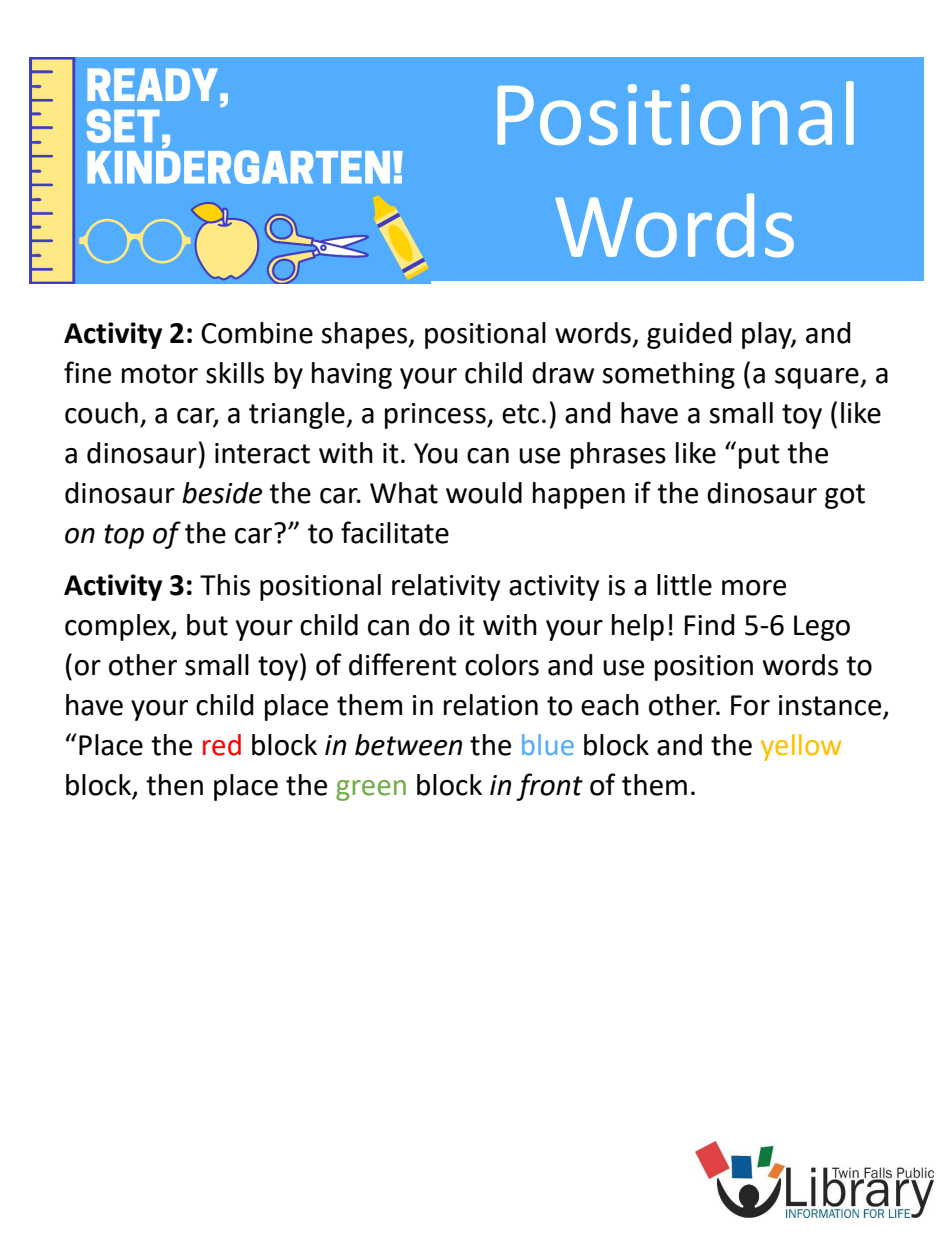 This screenshot has height=1233, width=952. Describe the element at coordinates (257, 333) in the screenshot. I see `Combine` at that location.
